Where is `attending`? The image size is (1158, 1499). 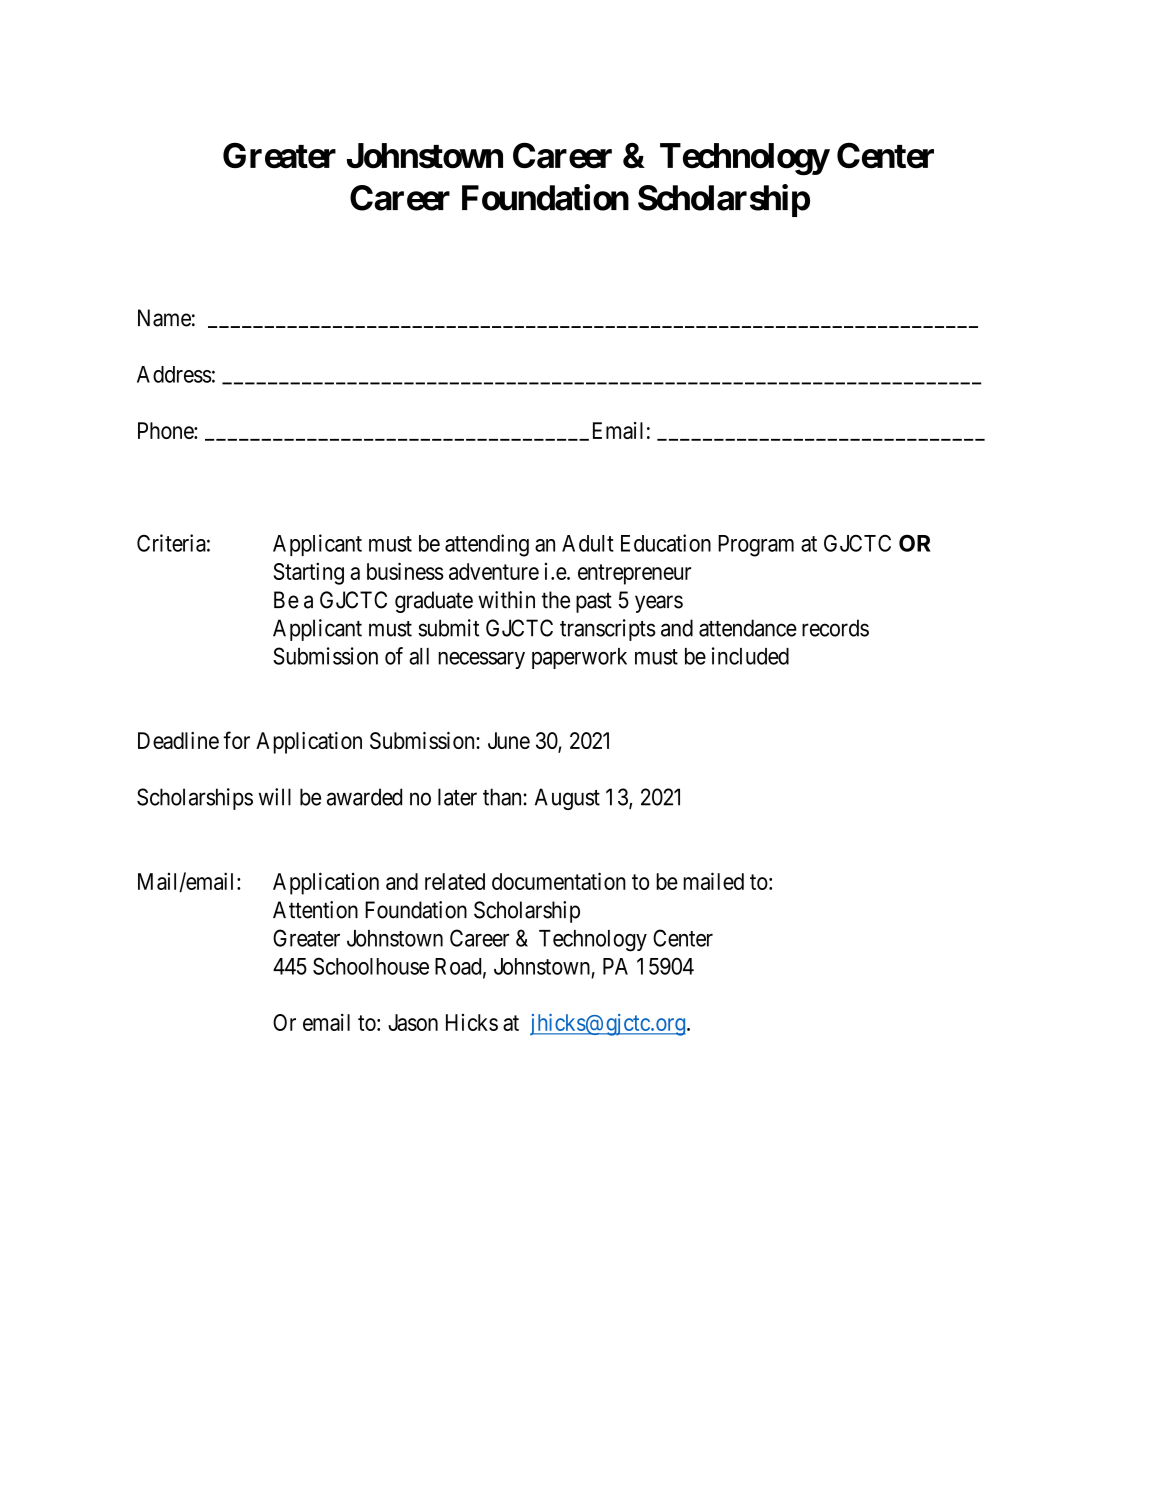 attending is located at coordinates (487, 545).
